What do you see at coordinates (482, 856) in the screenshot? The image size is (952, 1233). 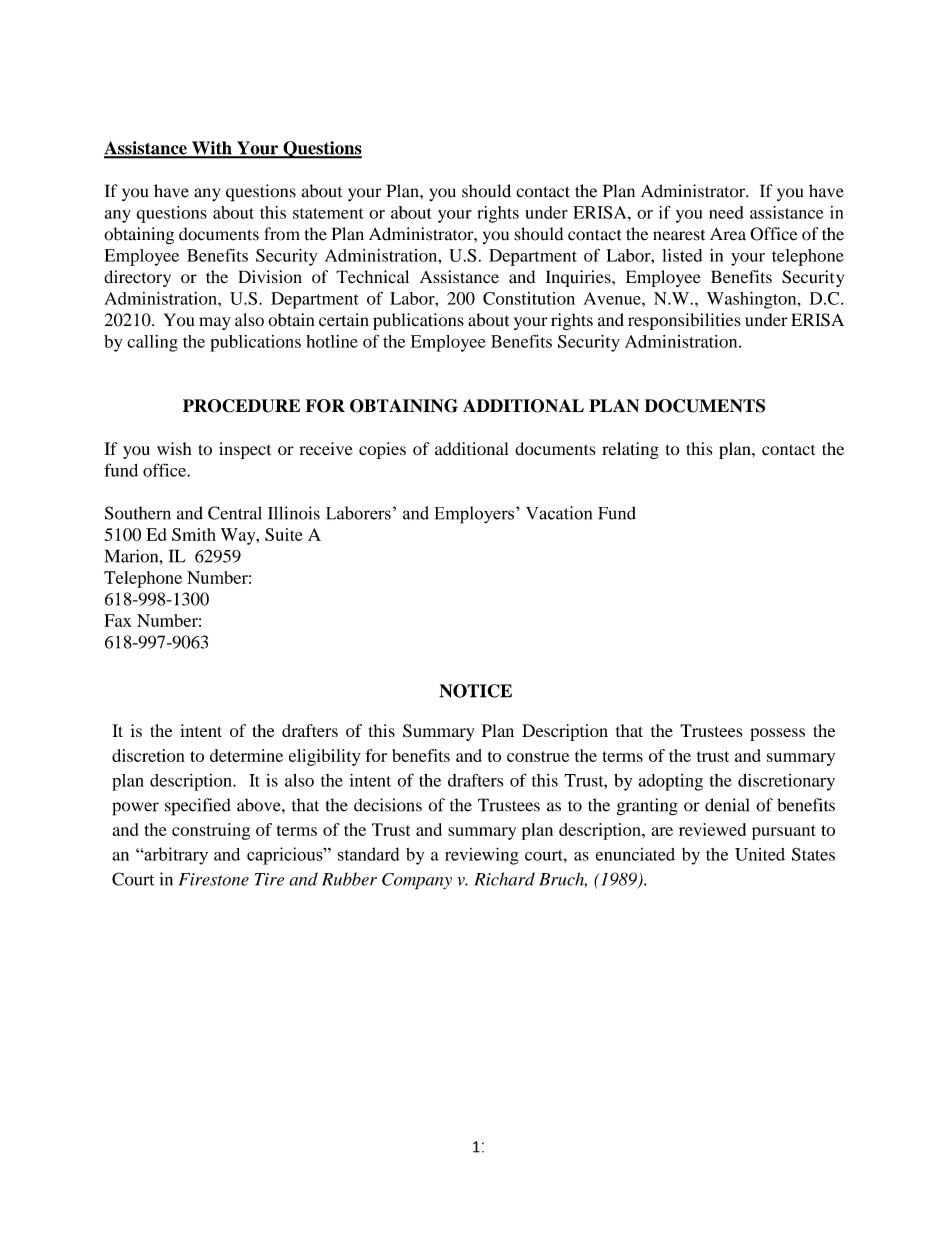 I see `reviewing` at bounding box center [482, 856].
